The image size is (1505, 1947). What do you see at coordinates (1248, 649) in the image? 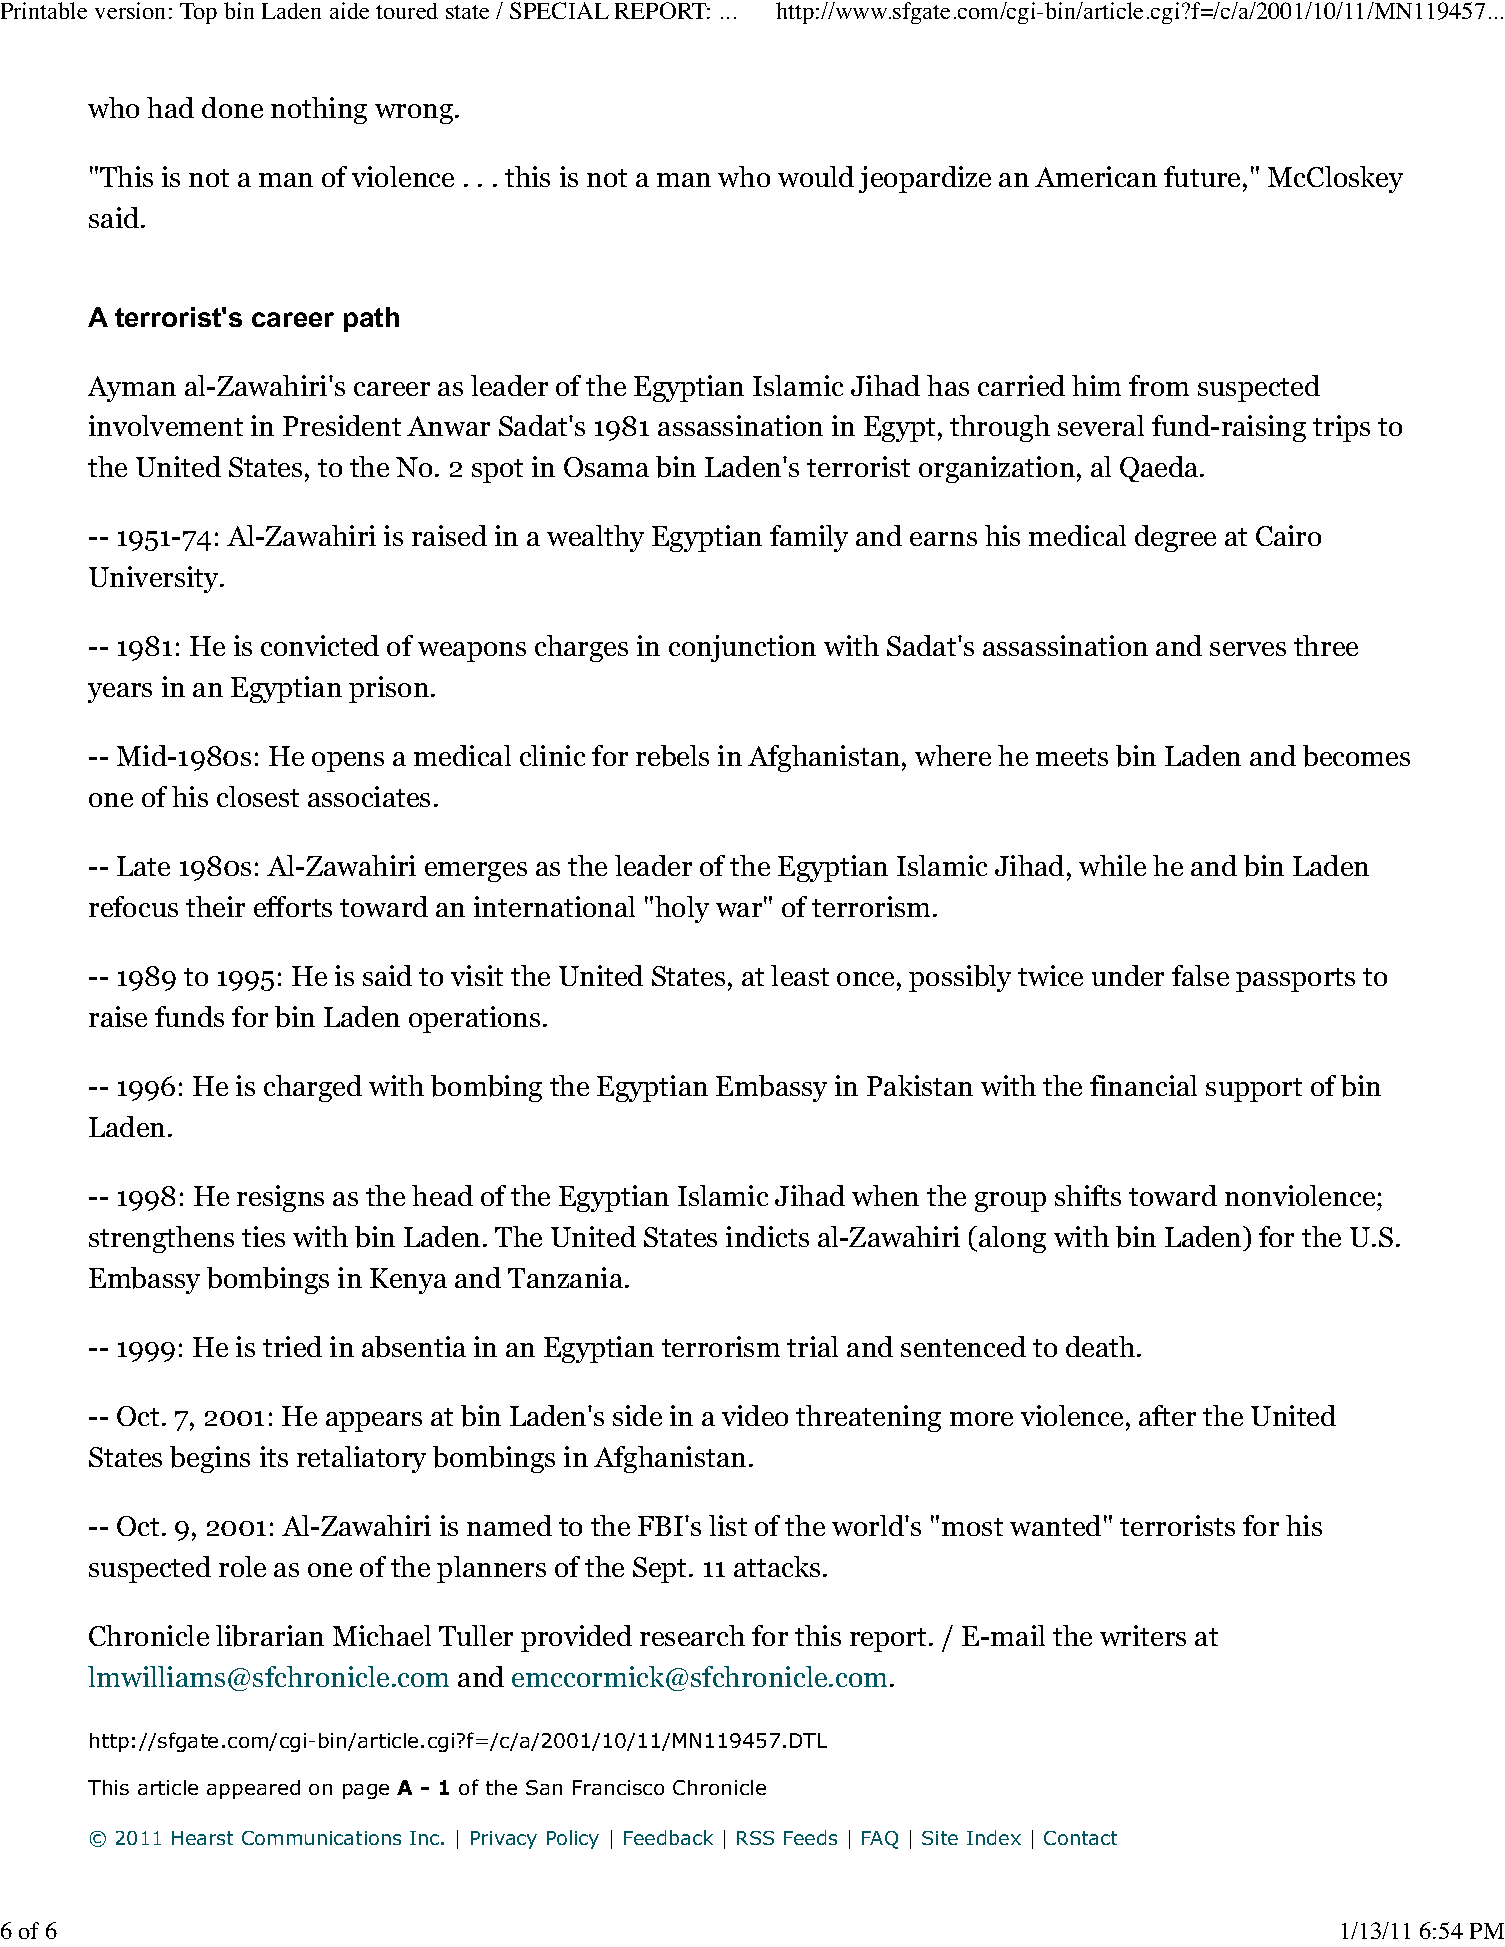
I see `serves` at bounding box center [1248, 649].
